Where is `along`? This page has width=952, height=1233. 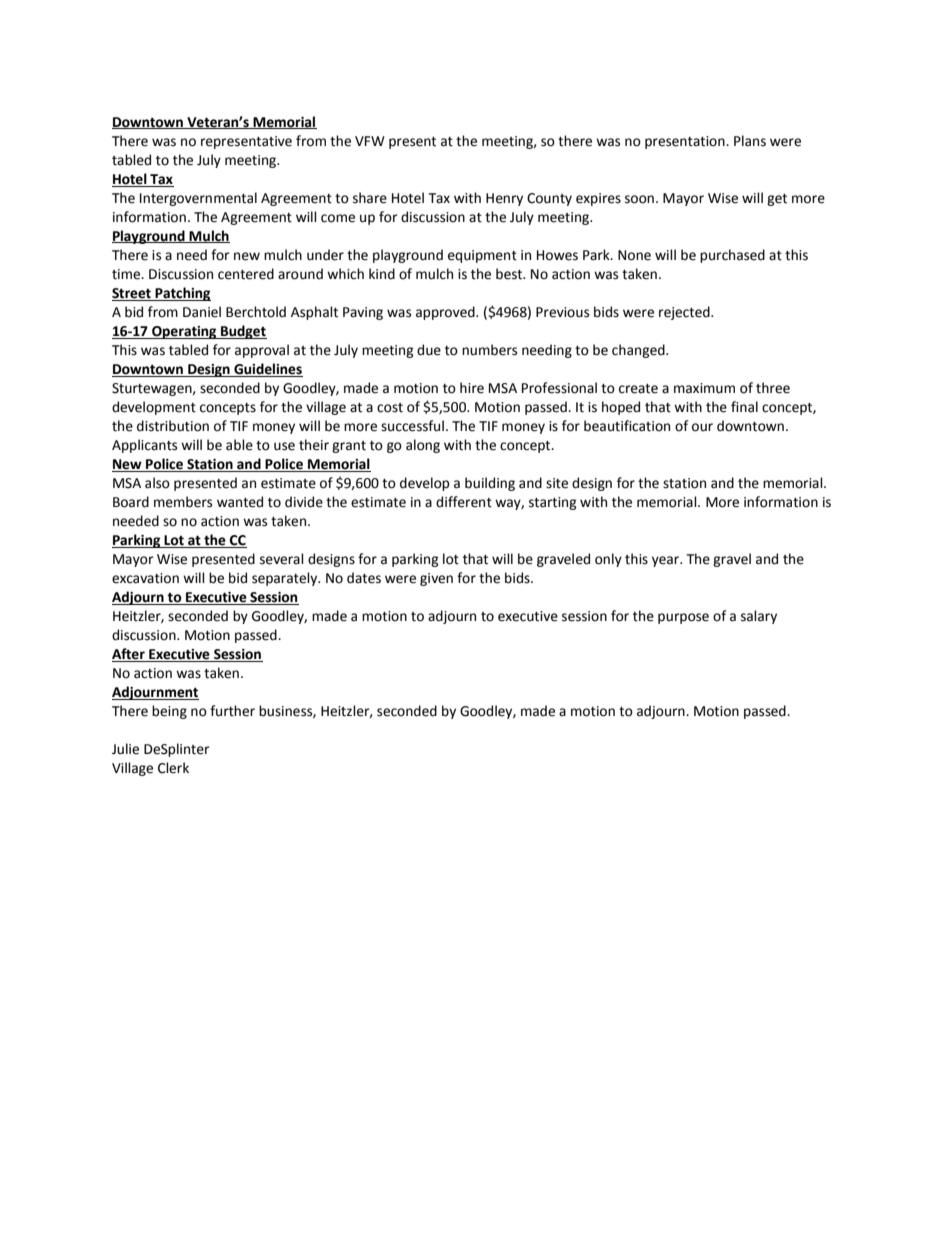 along is located at coordinates (423, 446).
